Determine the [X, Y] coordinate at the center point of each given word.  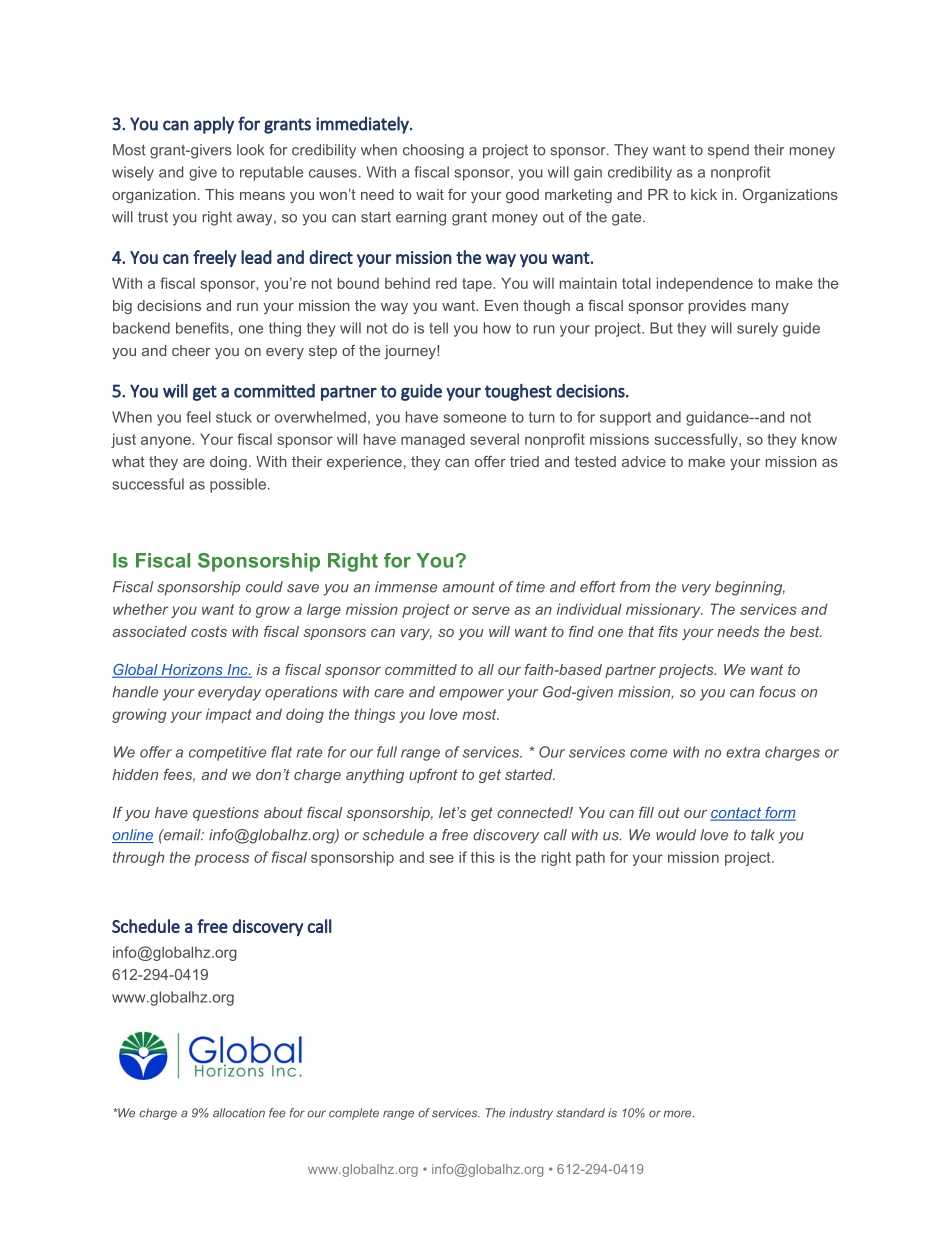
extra [743, 752]
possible [238, 485]
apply [214, 125]
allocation [239, 1113]
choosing [433, 151]
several [494, 439]
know [819, 439]
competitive [227, 753]
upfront [433, 776]
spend [728, 151]
